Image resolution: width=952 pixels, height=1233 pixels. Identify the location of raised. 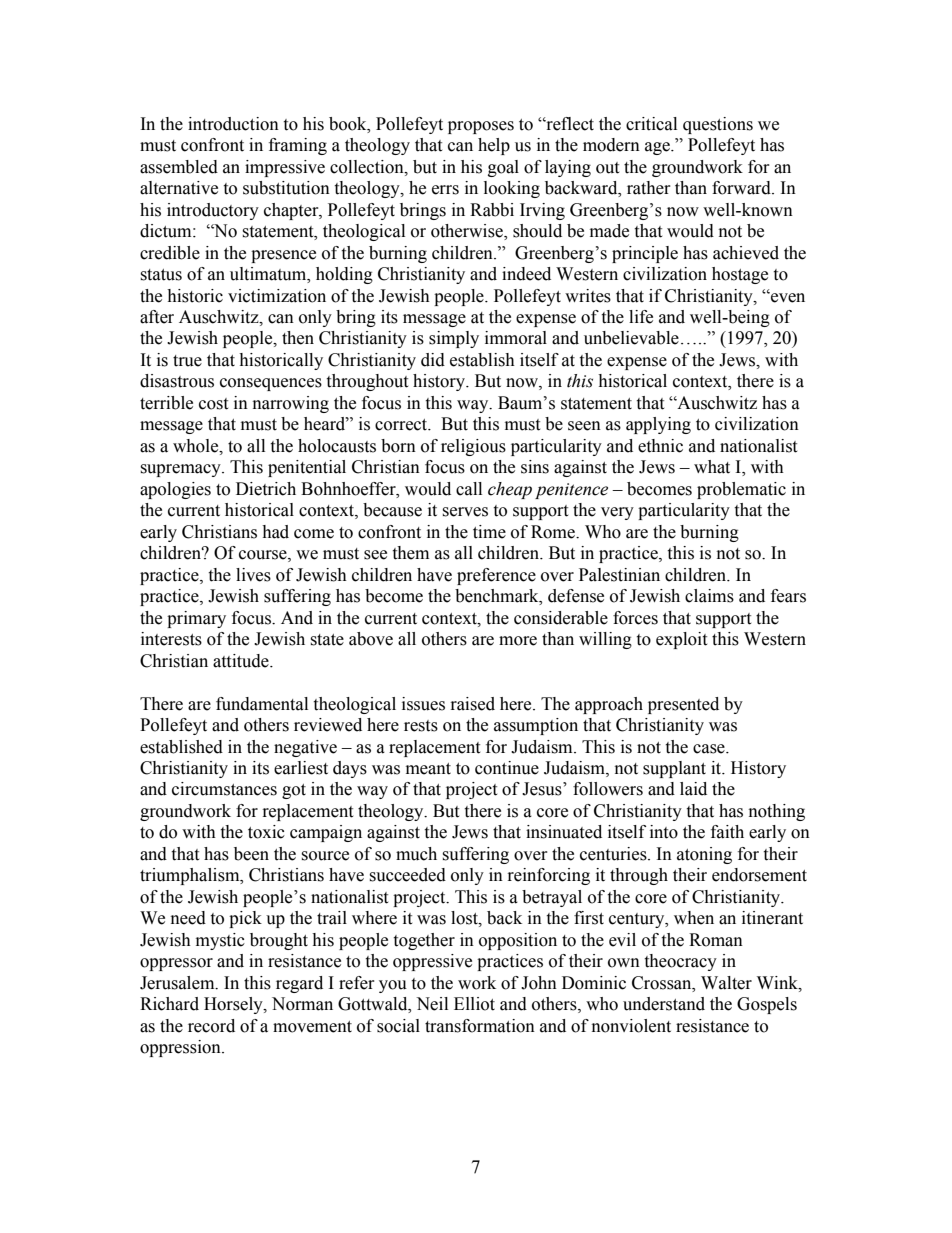
(473, 704).
